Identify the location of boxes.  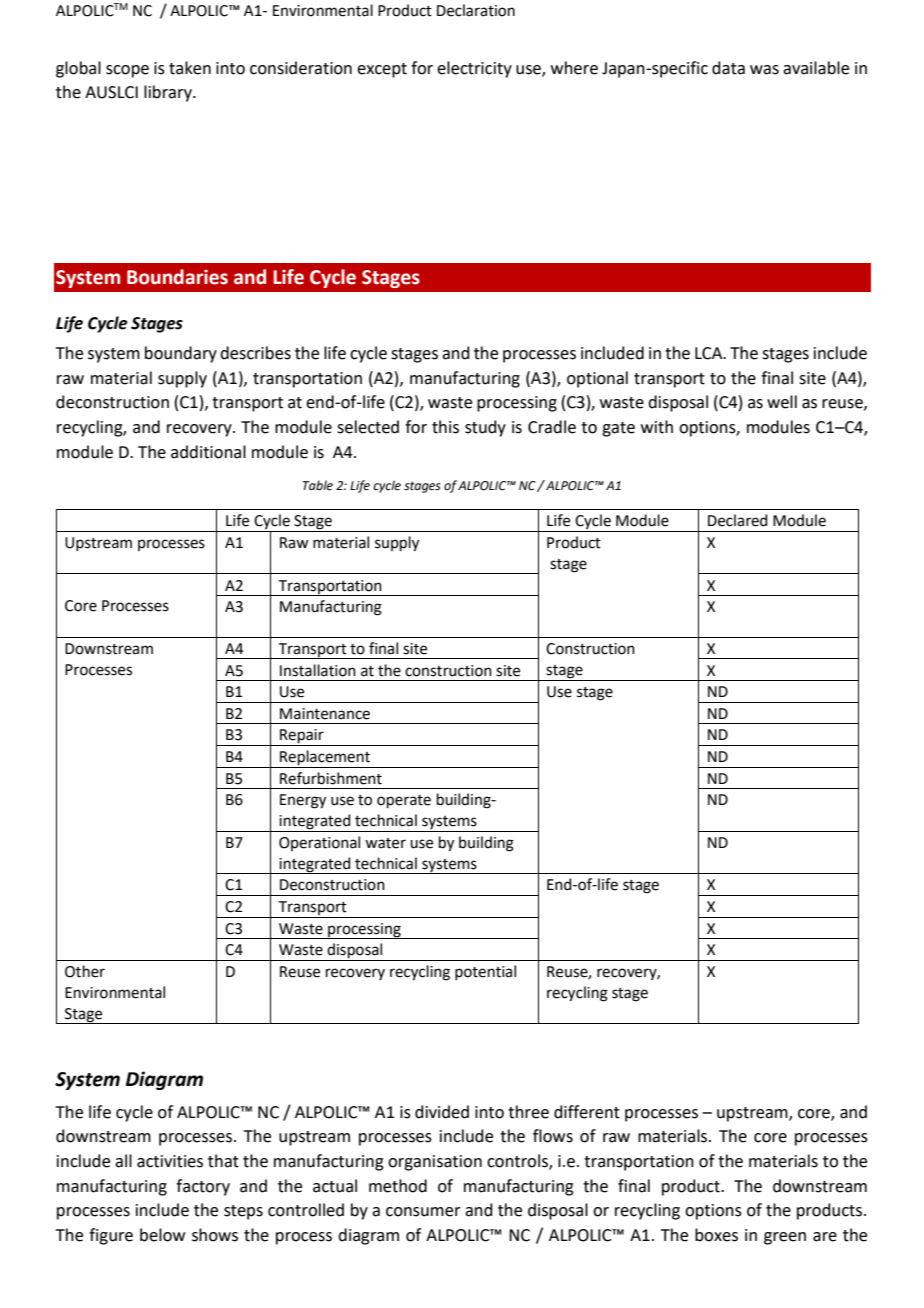
(716, 1235).
